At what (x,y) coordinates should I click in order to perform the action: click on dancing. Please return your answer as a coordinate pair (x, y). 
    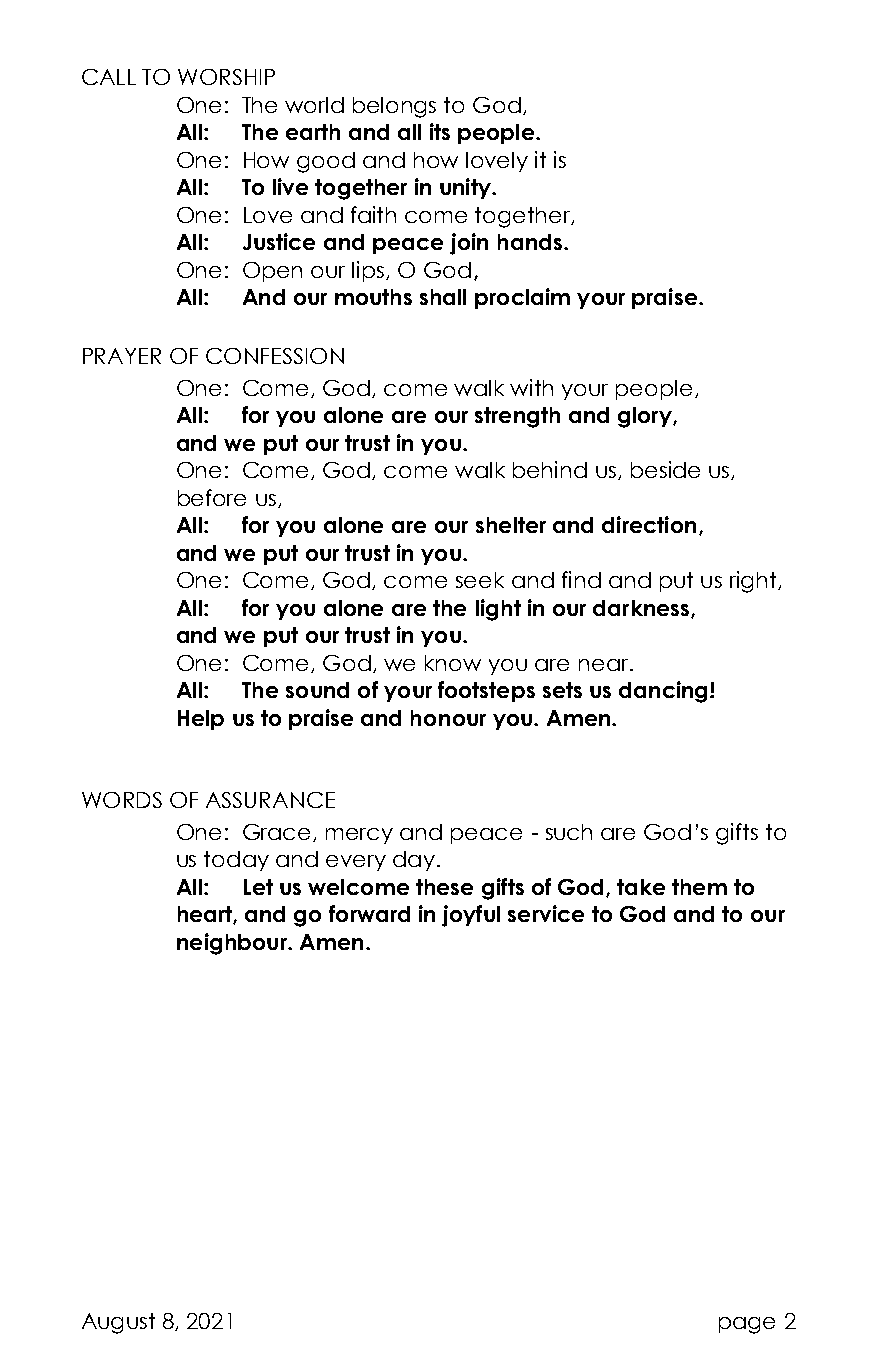
    Looking at the image, I should click on (663, 692).
